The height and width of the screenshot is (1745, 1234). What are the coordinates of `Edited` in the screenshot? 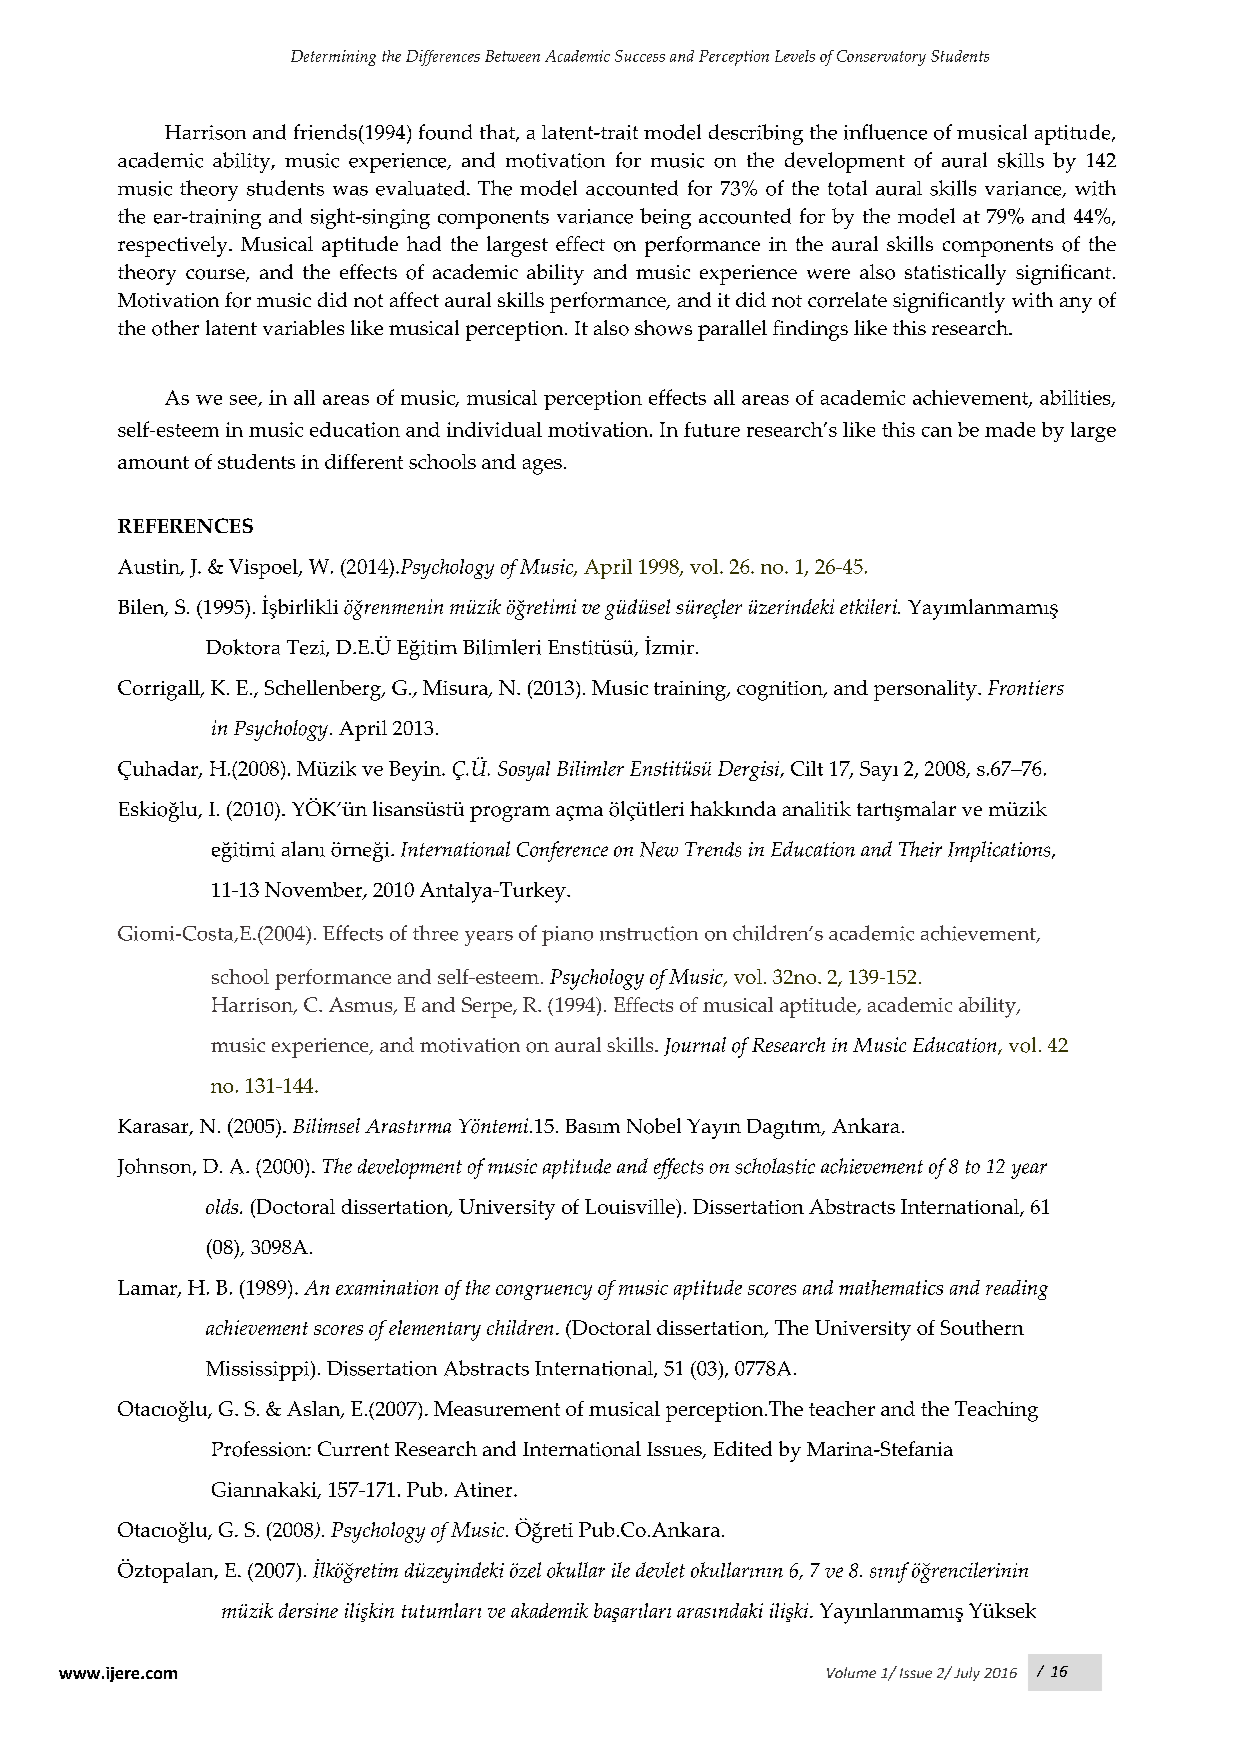 It's located at (743, 1448).
